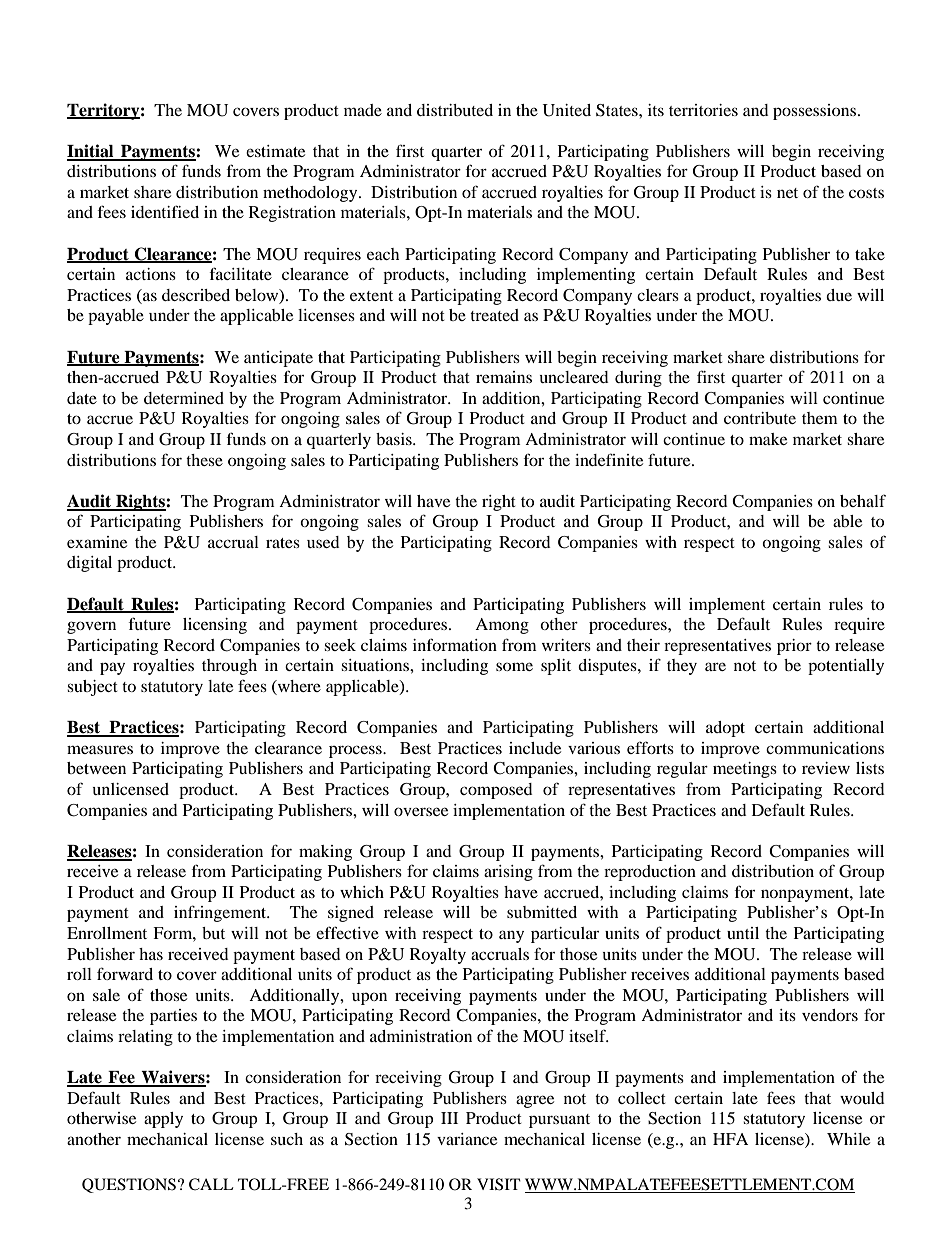  I want to click on licensing, so click(215, 626).
